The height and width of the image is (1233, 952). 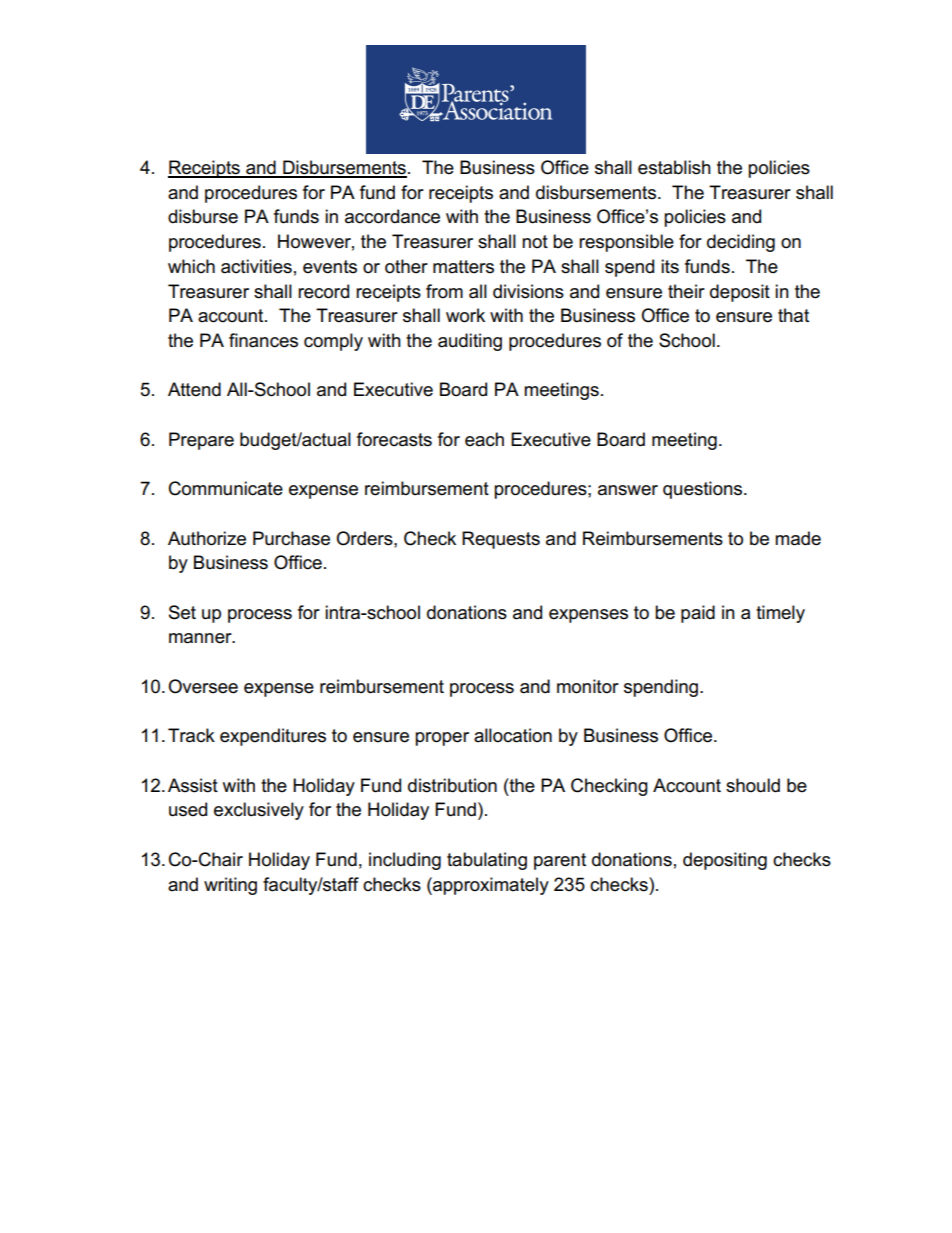 I want to click on expenditures, so click(x=273, y=737).
